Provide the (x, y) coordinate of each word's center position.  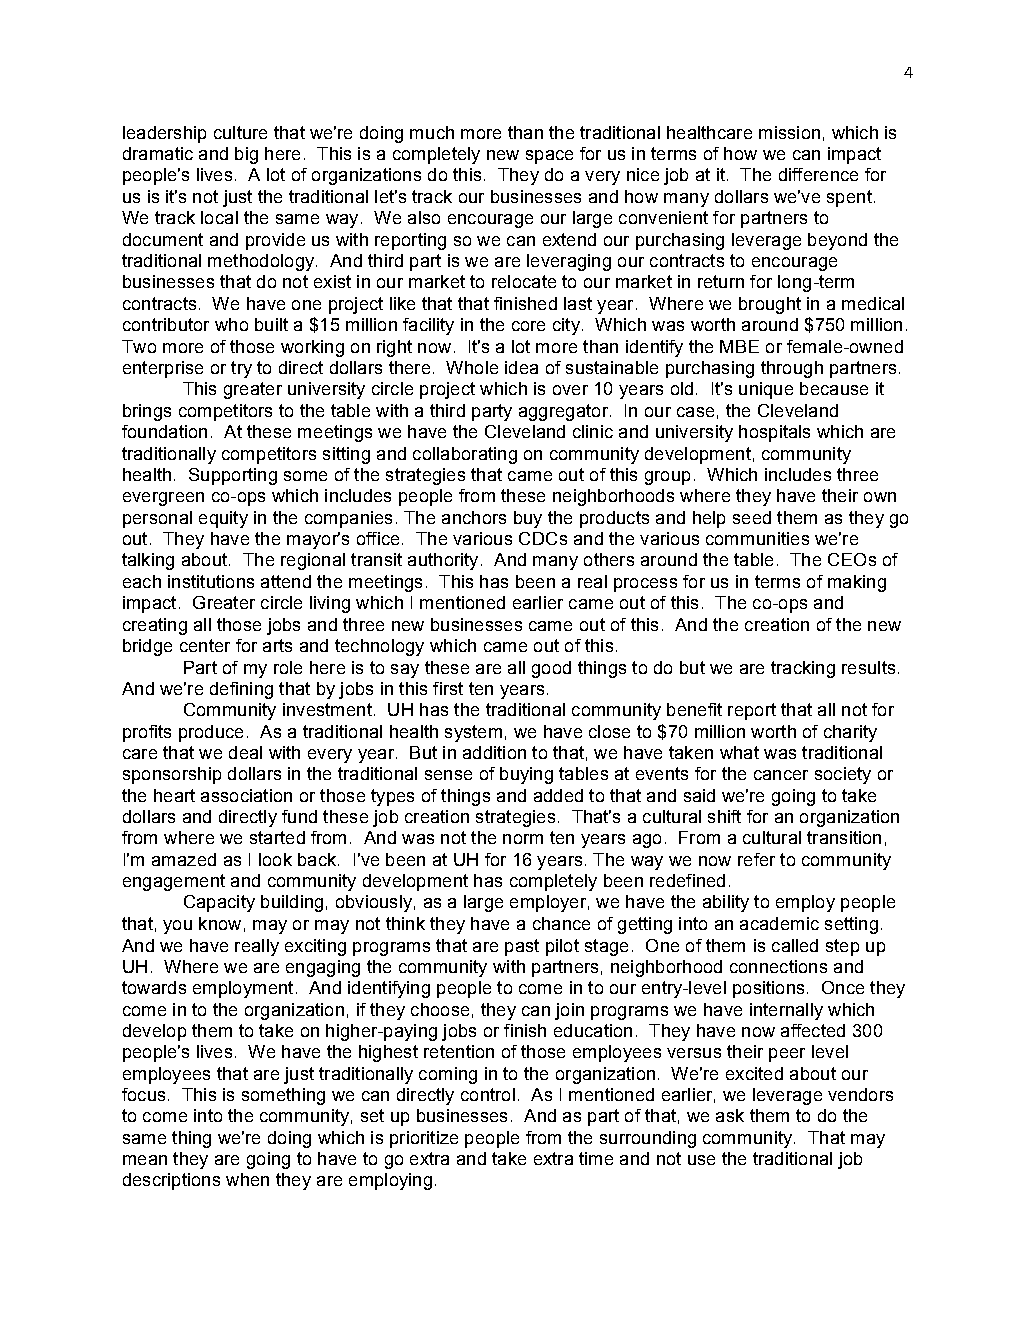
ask (730, 1115)
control (488, 1094)
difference (818, 174)
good (551, 669)
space (549, 157)
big (246, 155)
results (868, 667)
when (247, 1179)
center (205, 645)
